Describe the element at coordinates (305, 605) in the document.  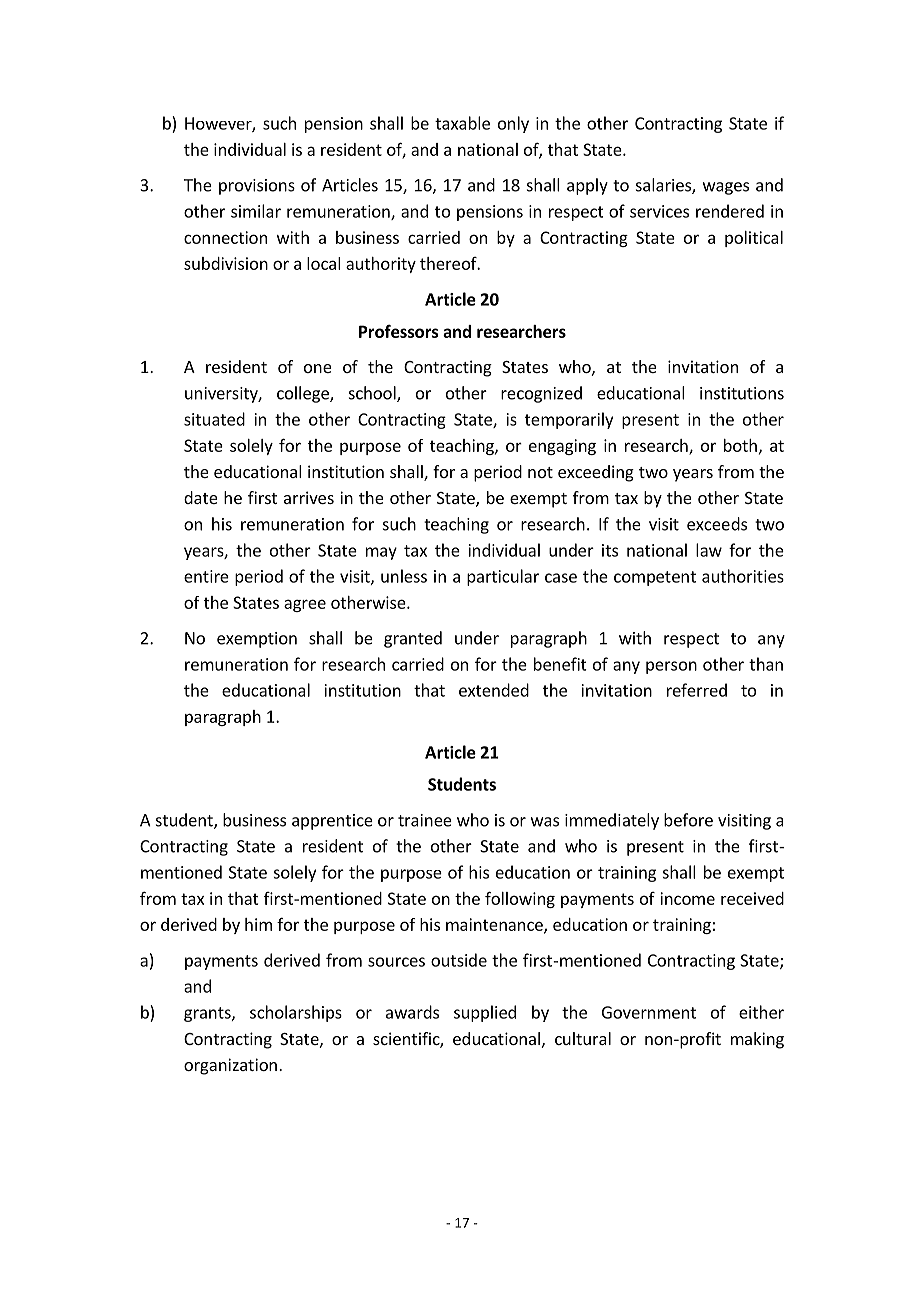
I see `agree` at that location.
